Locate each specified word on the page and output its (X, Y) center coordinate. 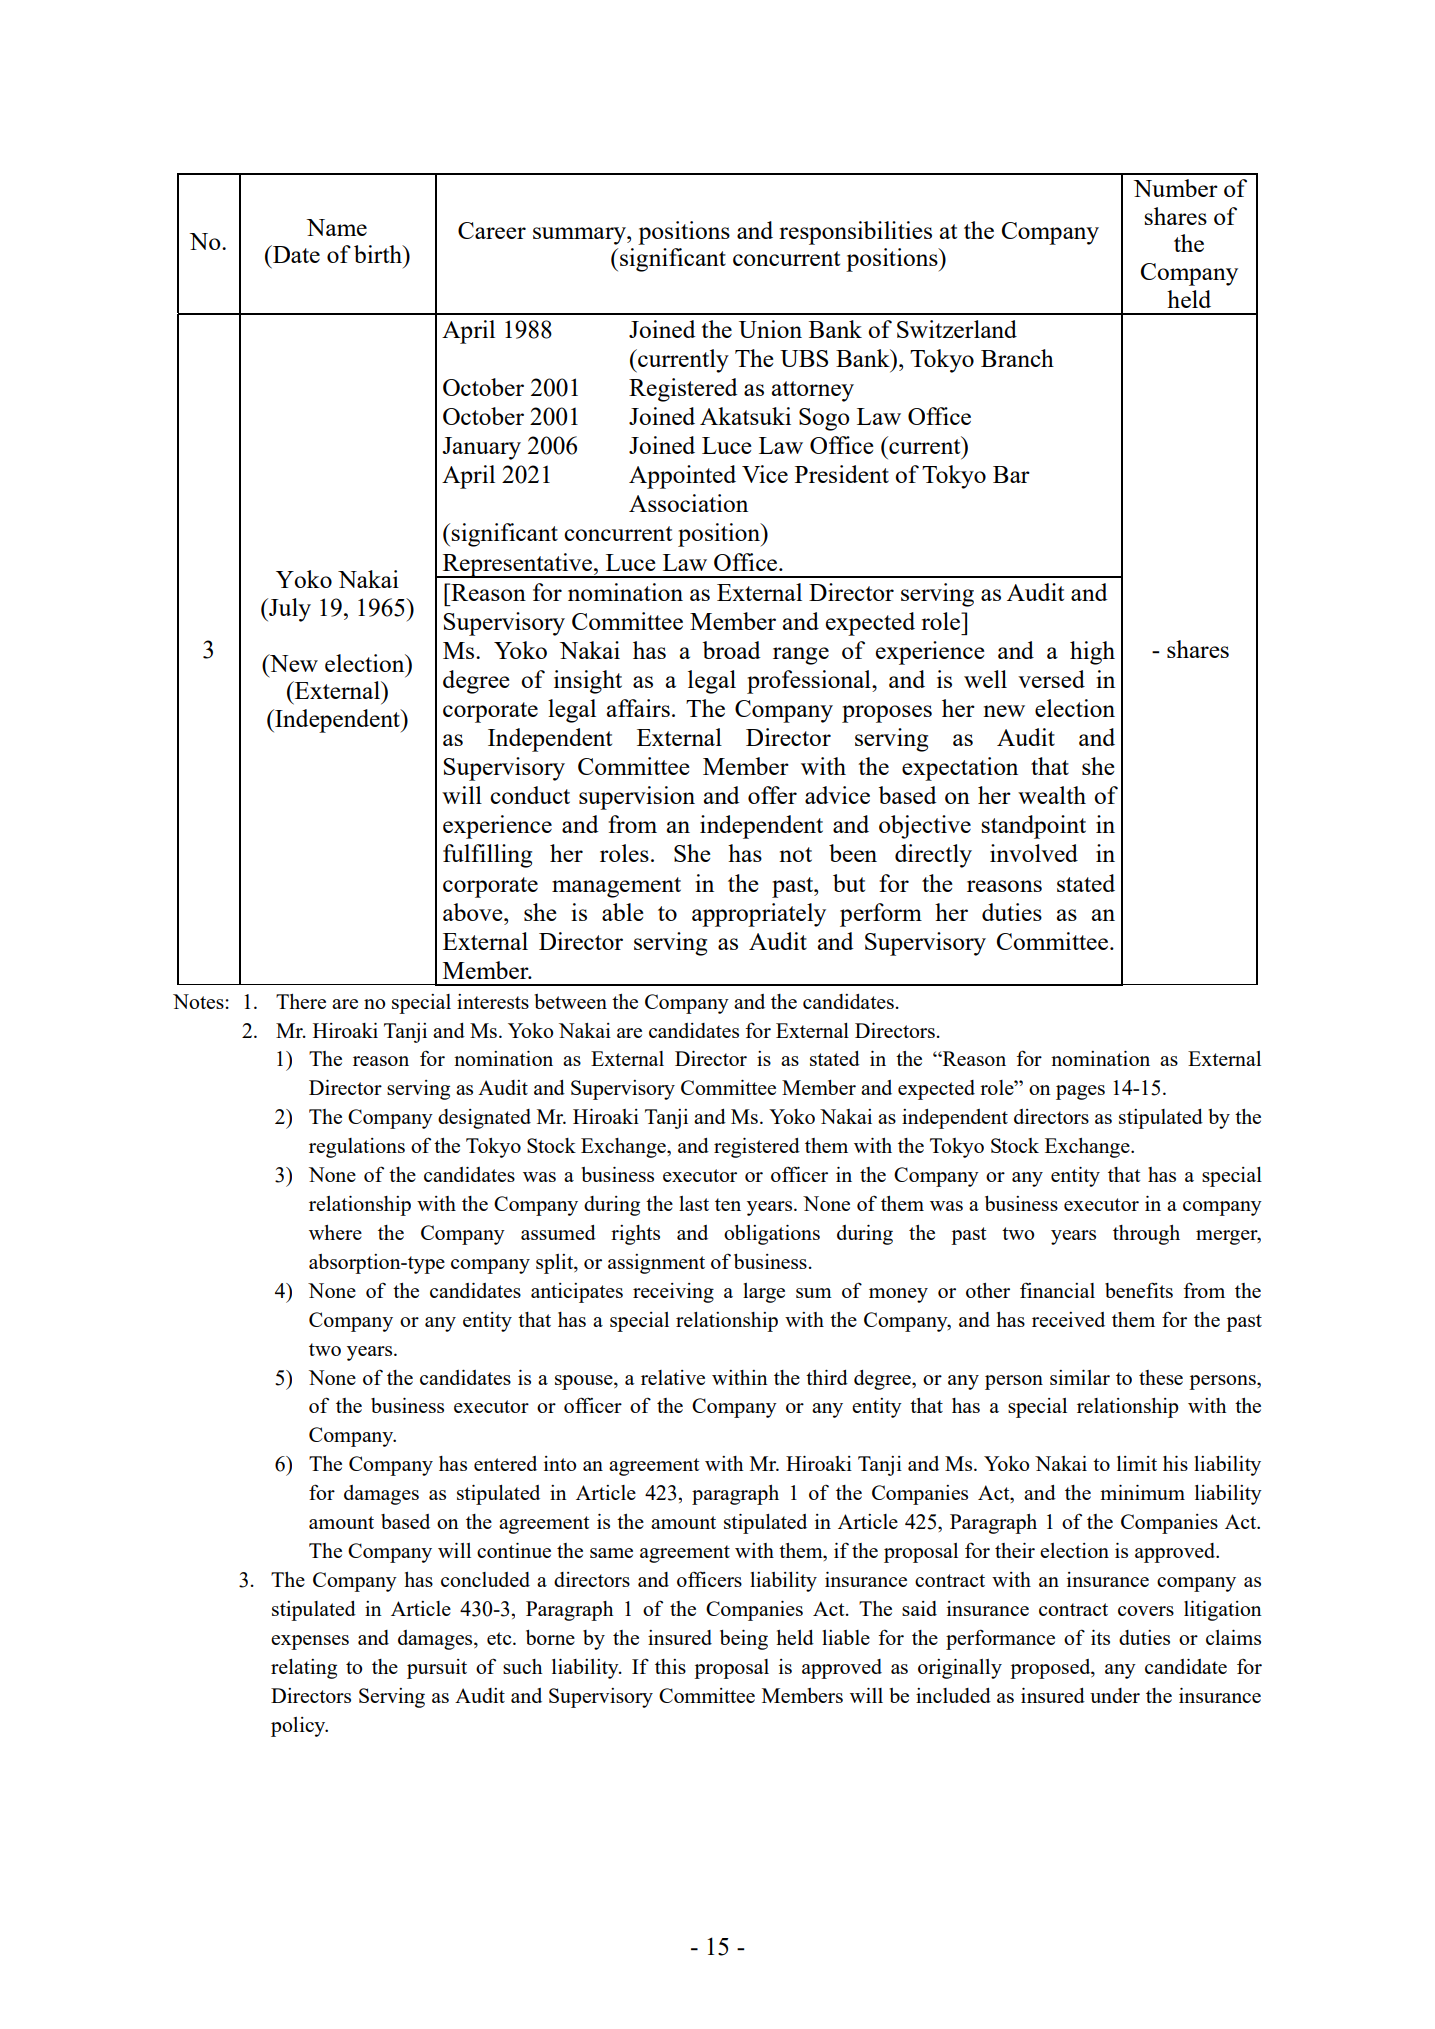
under (1115, 1695)
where (335, 1232)
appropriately (759, 915)
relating (304, 1669)
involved (1034, 853)
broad (731, 650)
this (670, 1666)
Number (1175, 188)
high (1092, 653)
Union (770, 329)
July (289, 610)
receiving (673, 1293)
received (1068, 1319)
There (301, 1001)
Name (336, 227)
